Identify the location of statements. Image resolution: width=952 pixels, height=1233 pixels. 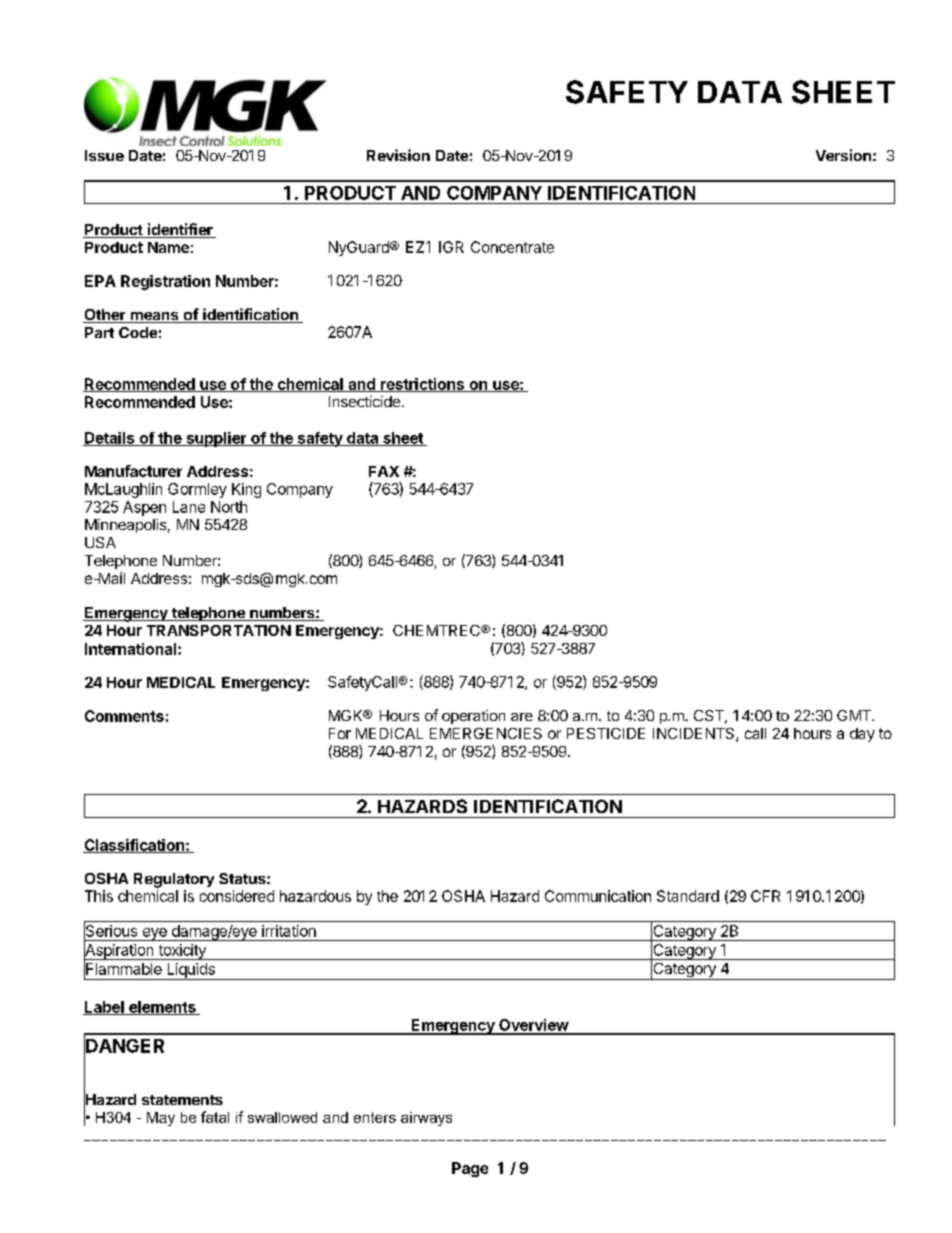
(182, 1100).
